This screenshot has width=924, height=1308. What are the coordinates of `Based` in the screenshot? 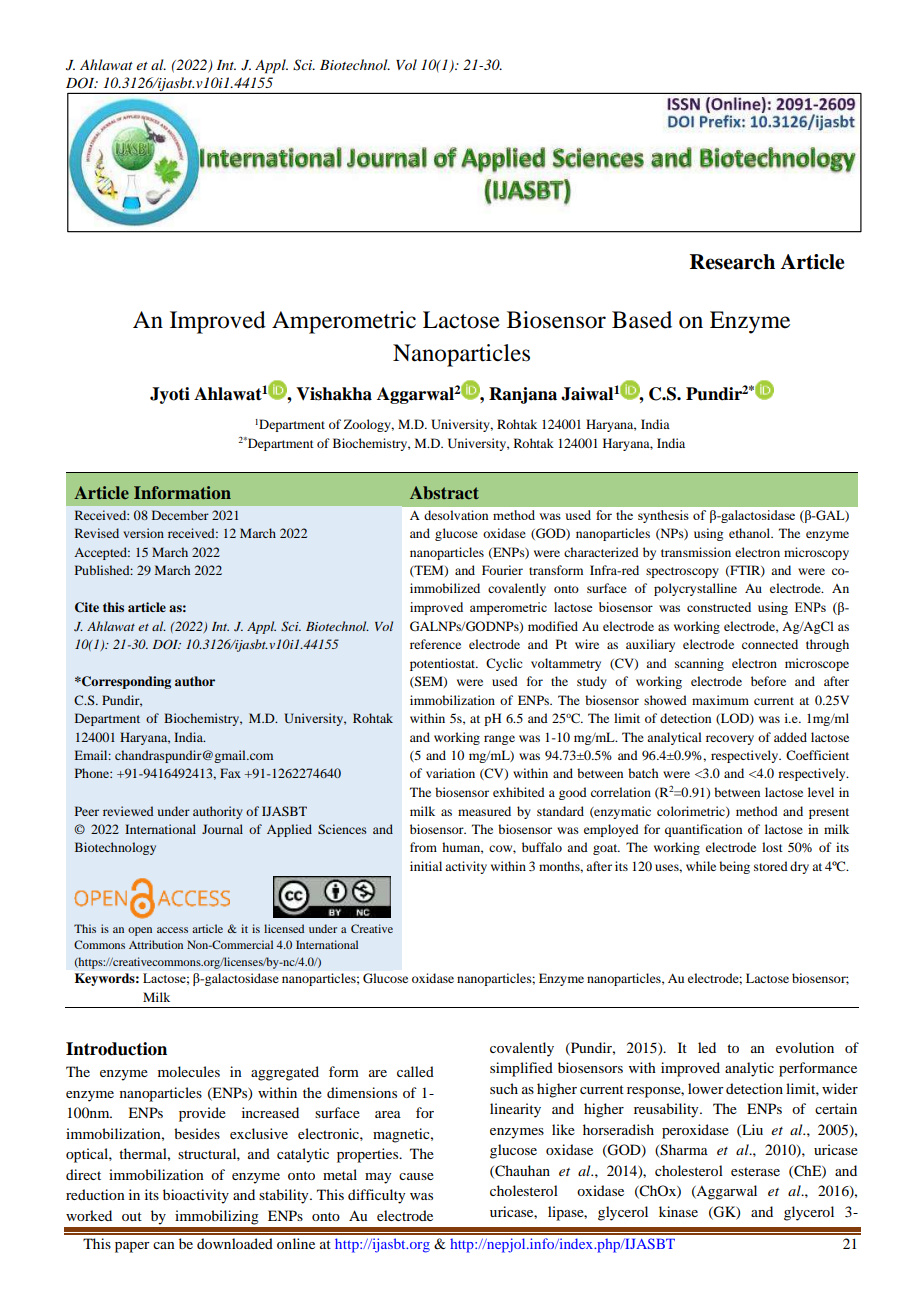 It's located at (642, 320).
